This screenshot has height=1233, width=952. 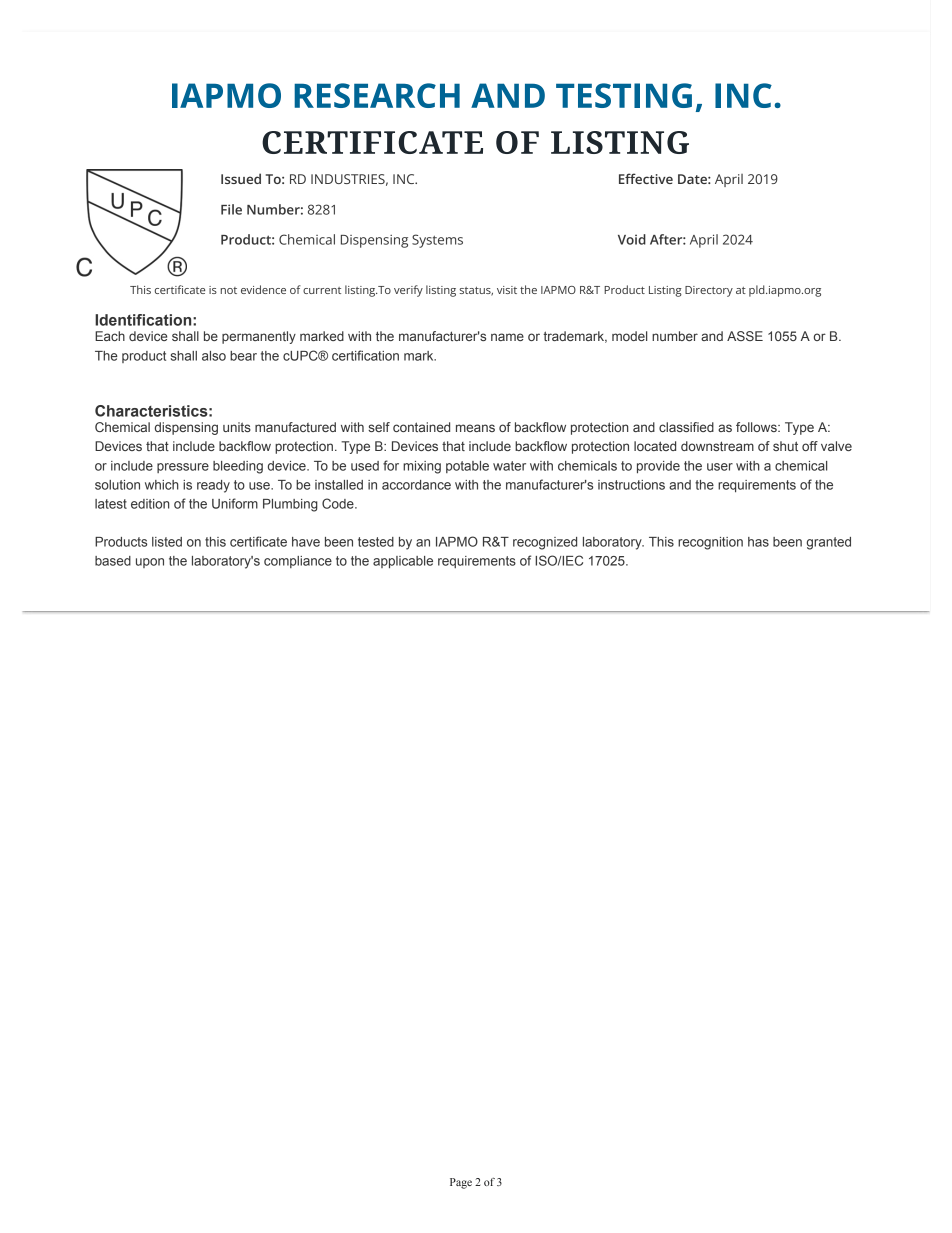 I want to click on RESEARCH, so click(x=377, y=95).
